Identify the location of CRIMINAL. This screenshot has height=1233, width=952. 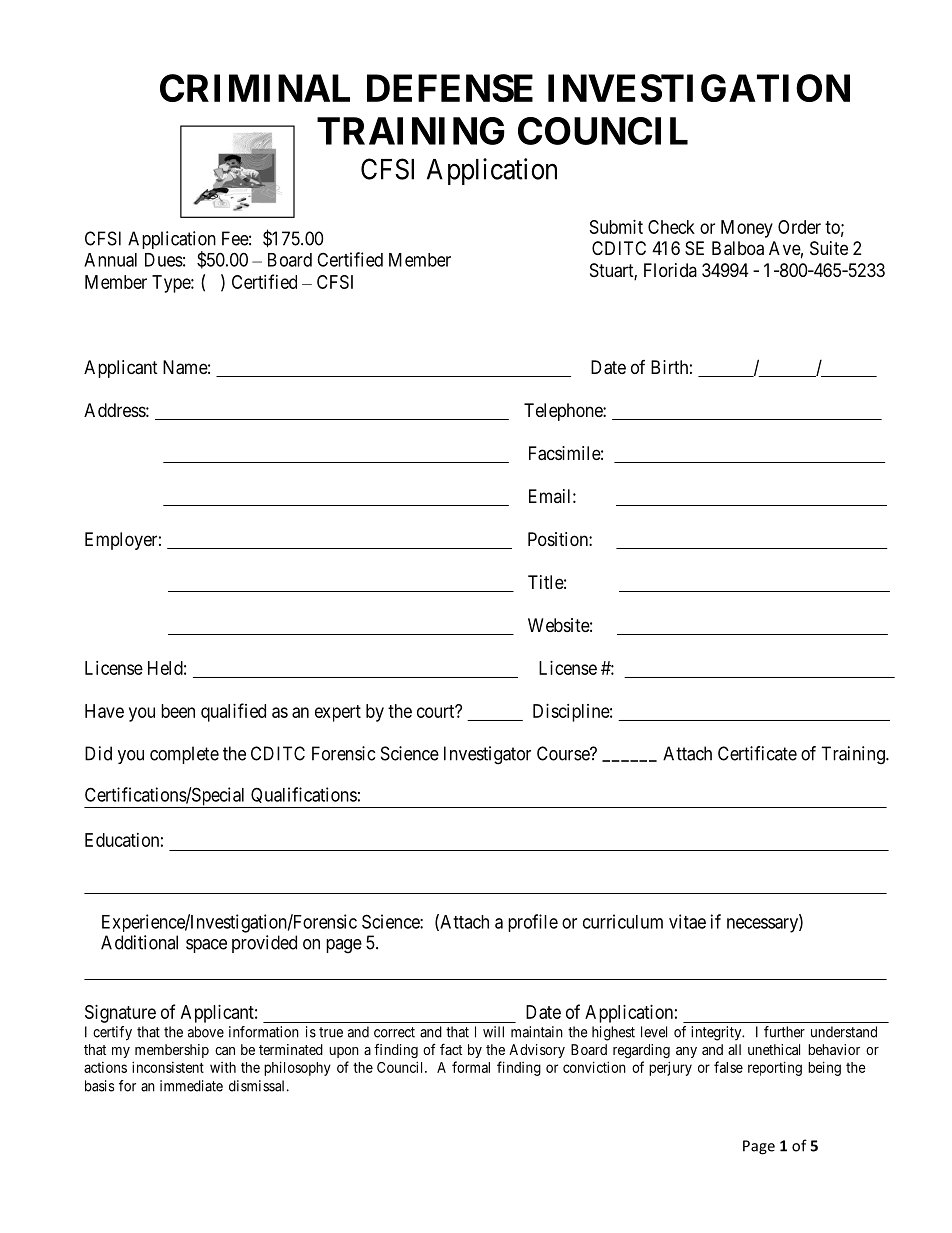
(255, 88).
